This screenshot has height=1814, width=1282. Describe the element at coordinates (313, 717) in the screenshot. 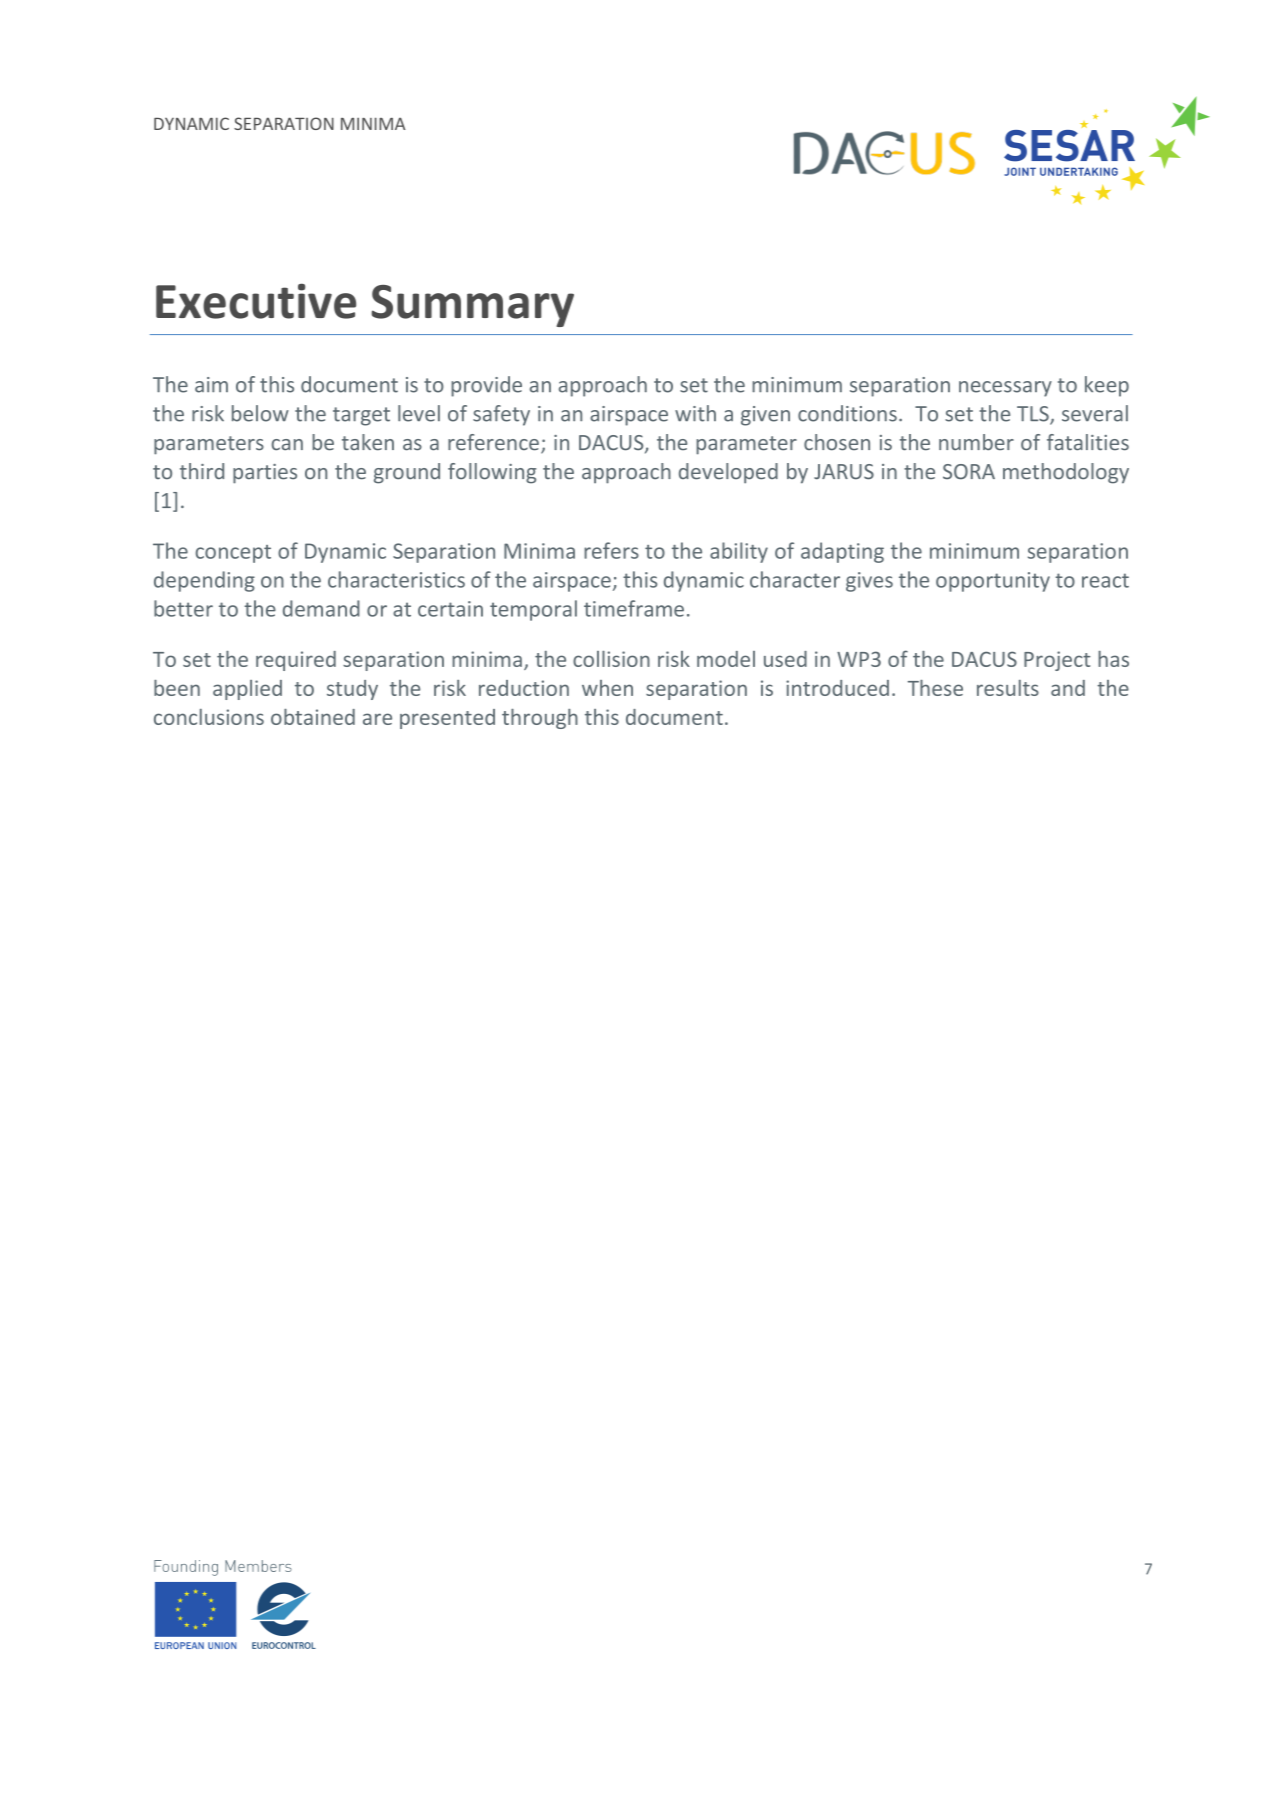

I see `obtained` at that location.
